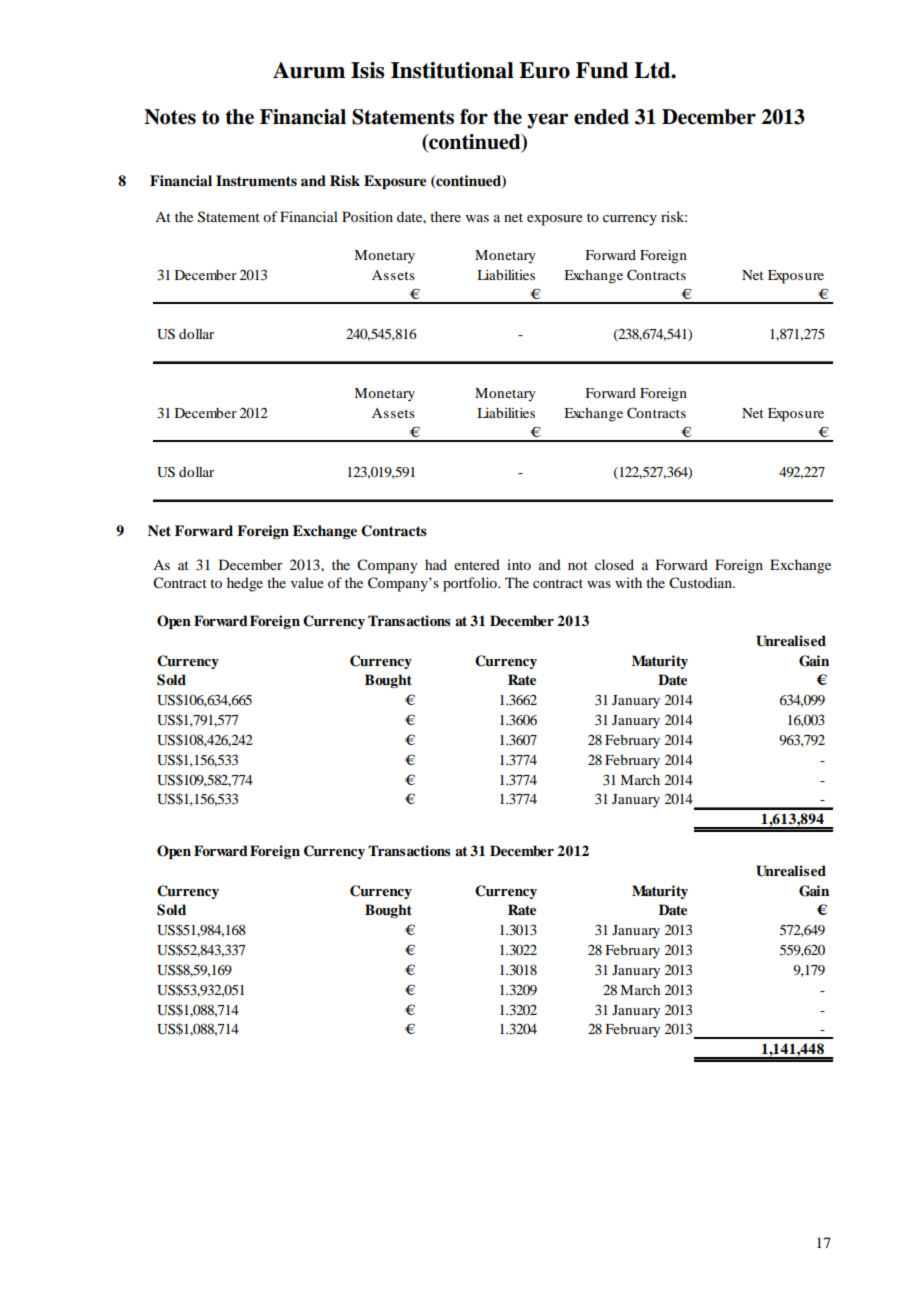 The width and height of the screenshot is (924, 1308). Describe the element at coordinates (170, 117) in the screenshot. I see `Notes` at that location.
